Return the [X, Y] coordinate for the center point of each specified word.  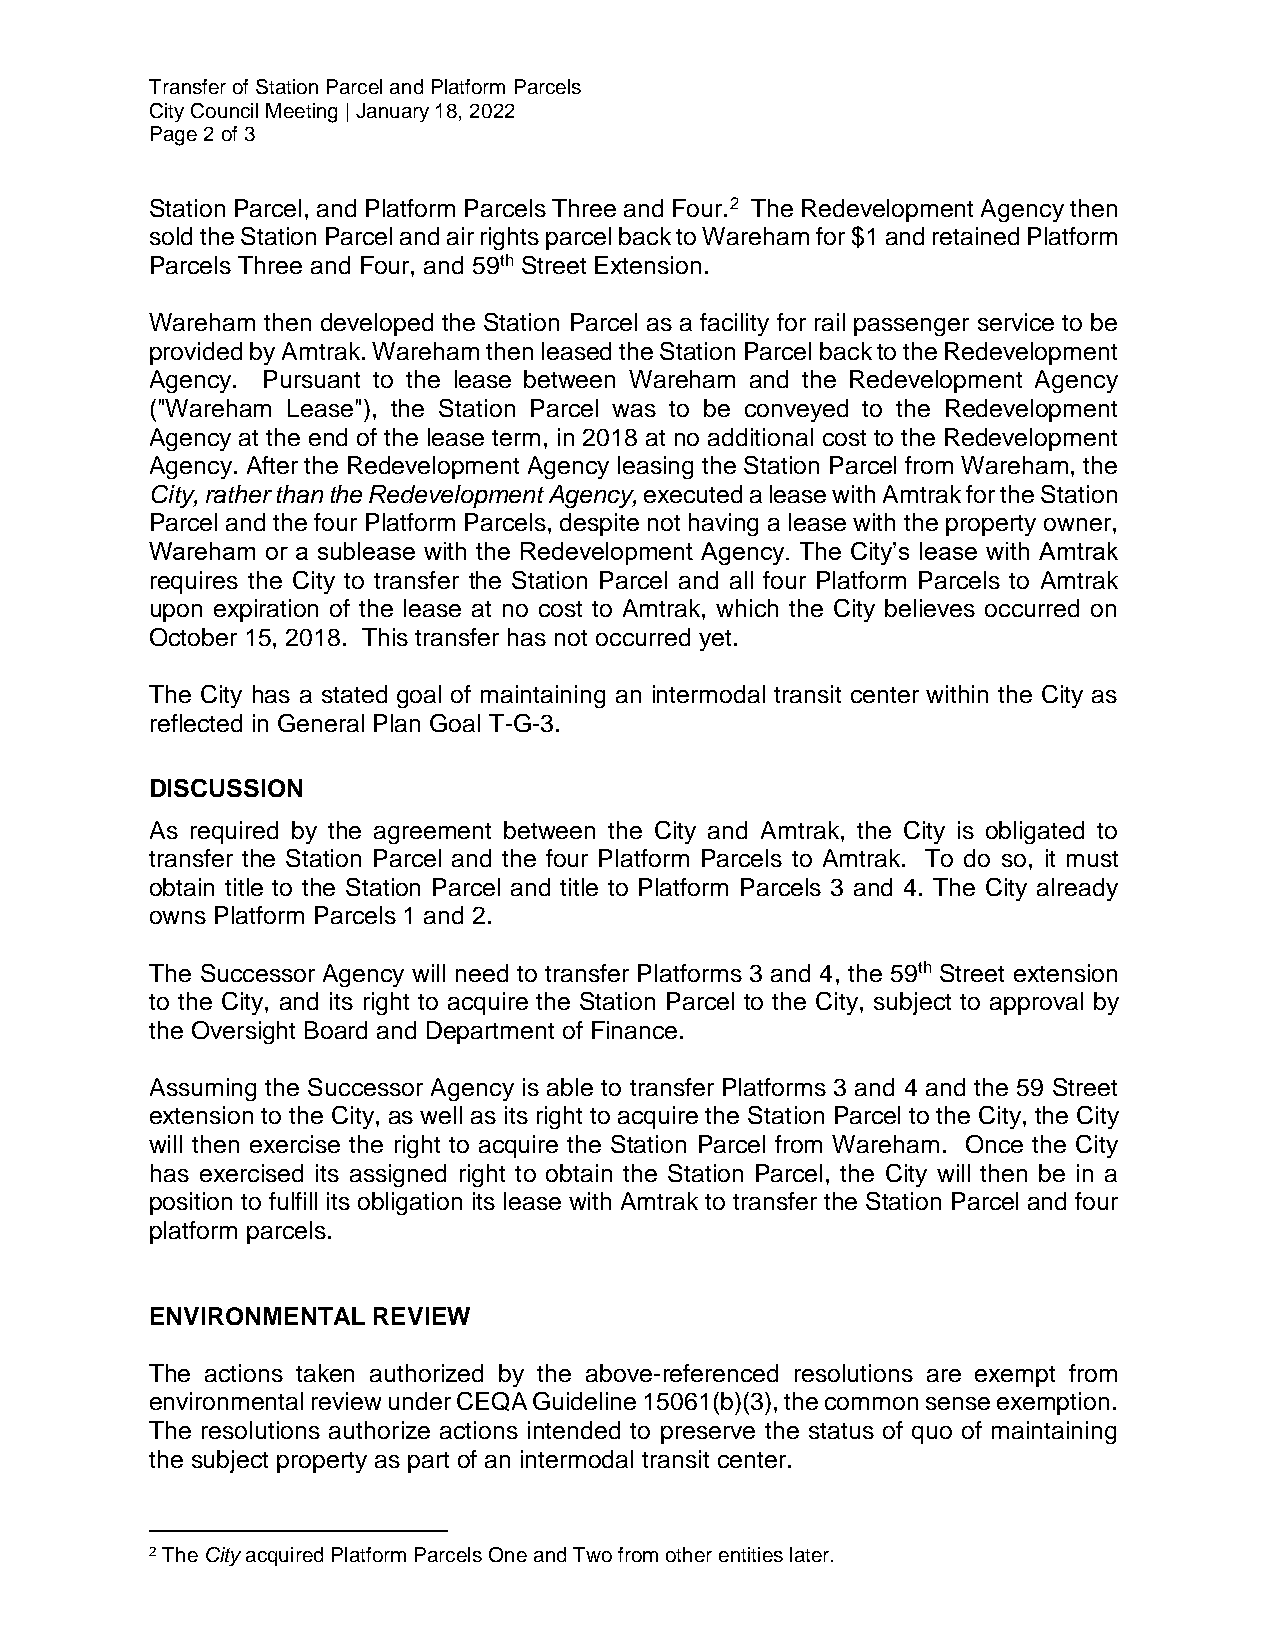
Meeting [301, 113]
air [460, 236]
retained [976, 236]
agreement [432, 833]
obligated [1035, 832]
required [234, 832]
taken [325, 1373]
